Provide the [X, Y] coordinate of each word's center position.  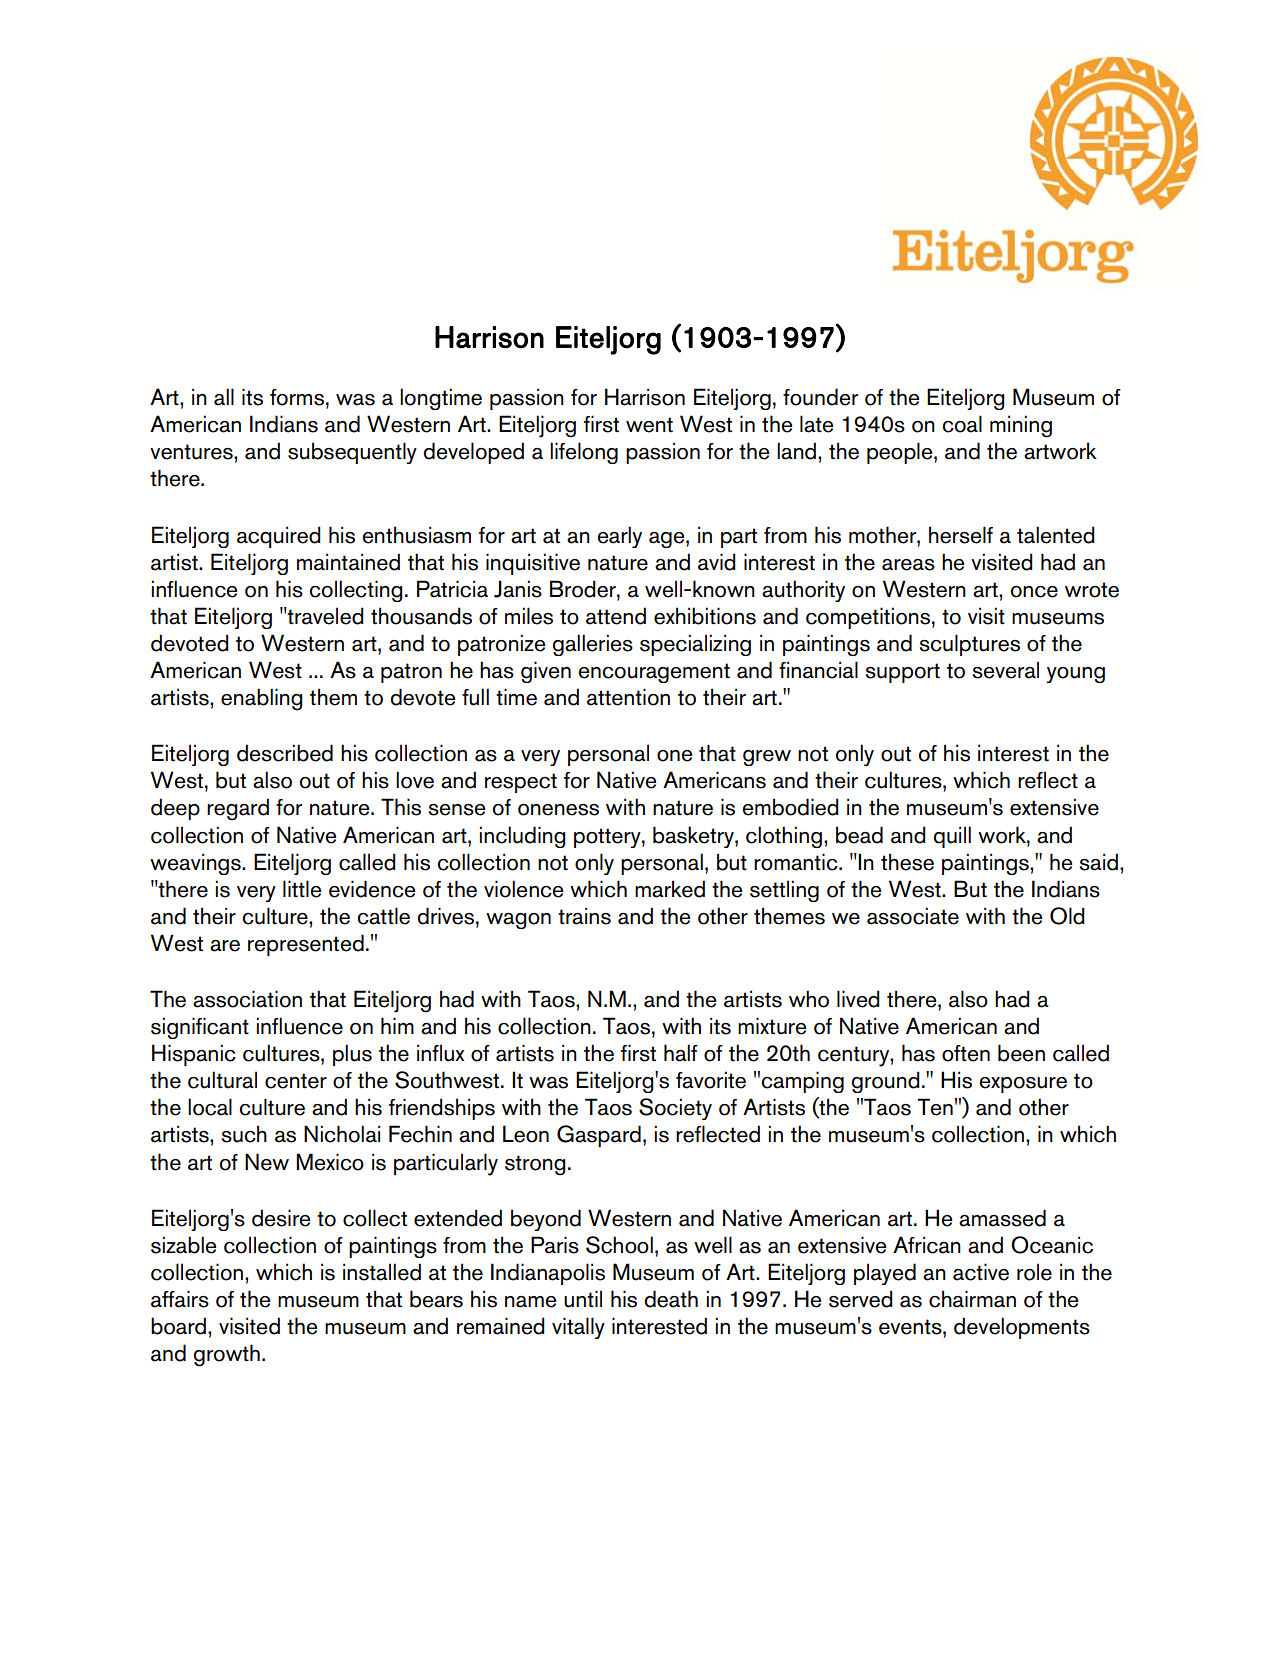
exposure [1023, 1085]
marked [670, 889]
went [649, 425]
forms [297, 397]
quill [952, 837]
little [302, 889]
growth [227, 1355]
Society [675, 1109]
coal [962, 424]
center [296, 1081]
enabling [262, 699]
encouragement [654, 673]
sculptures [970, 645]
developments [1022, 1328]
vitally [578, 1328]
